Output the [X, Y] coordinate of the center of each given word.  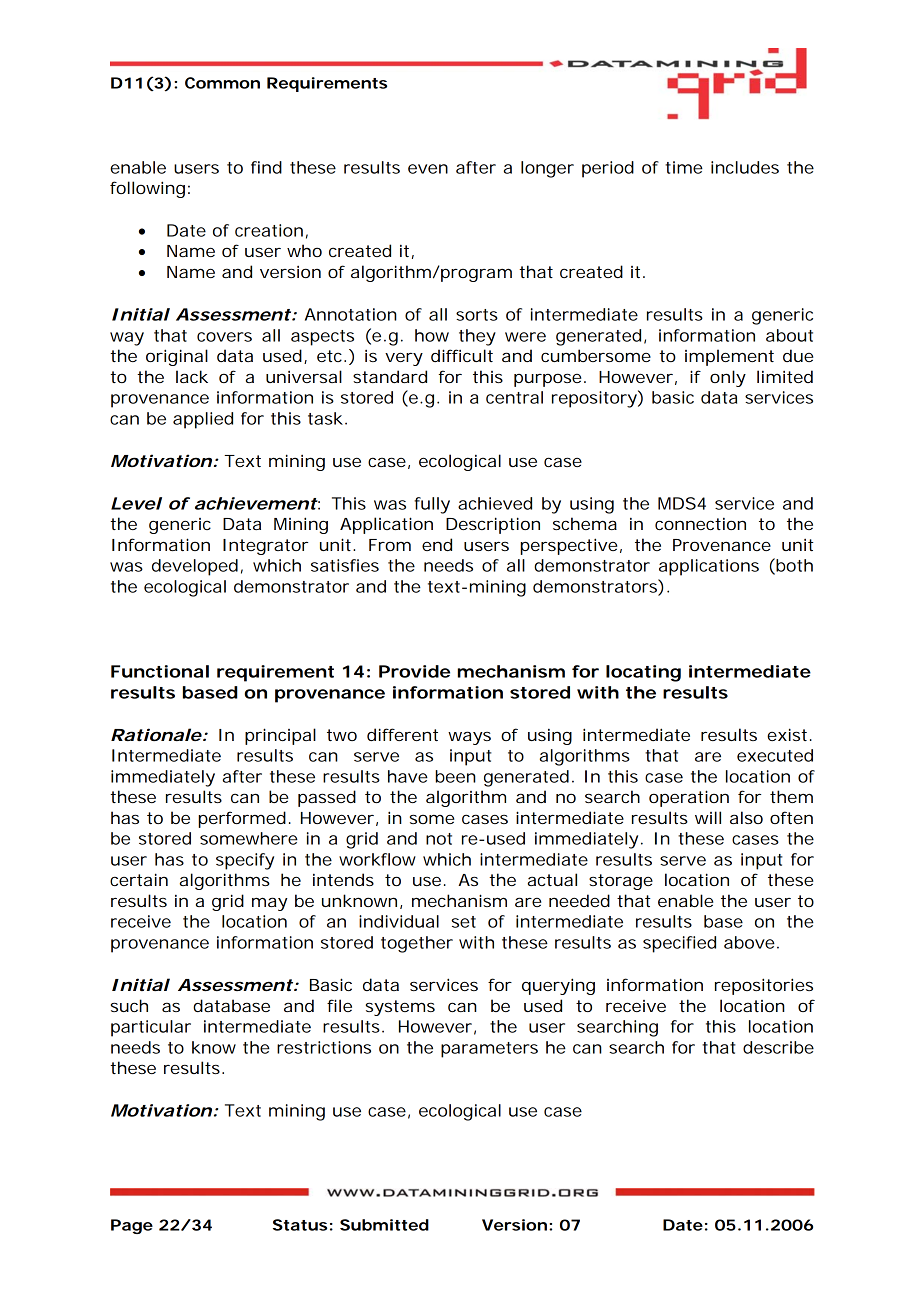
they [477, 337]
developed [195, 567]
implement [729, 357]
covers [224, 337]
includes [745, 167]
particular [151, 1028]
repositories [764, 986]
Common [222, 83]
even [428, 169]
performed [242, 819]
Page [132, 1226]
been [455, 776]
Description [493, 525]
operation [689, 798]
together [417, 944]
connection [700, 524]
